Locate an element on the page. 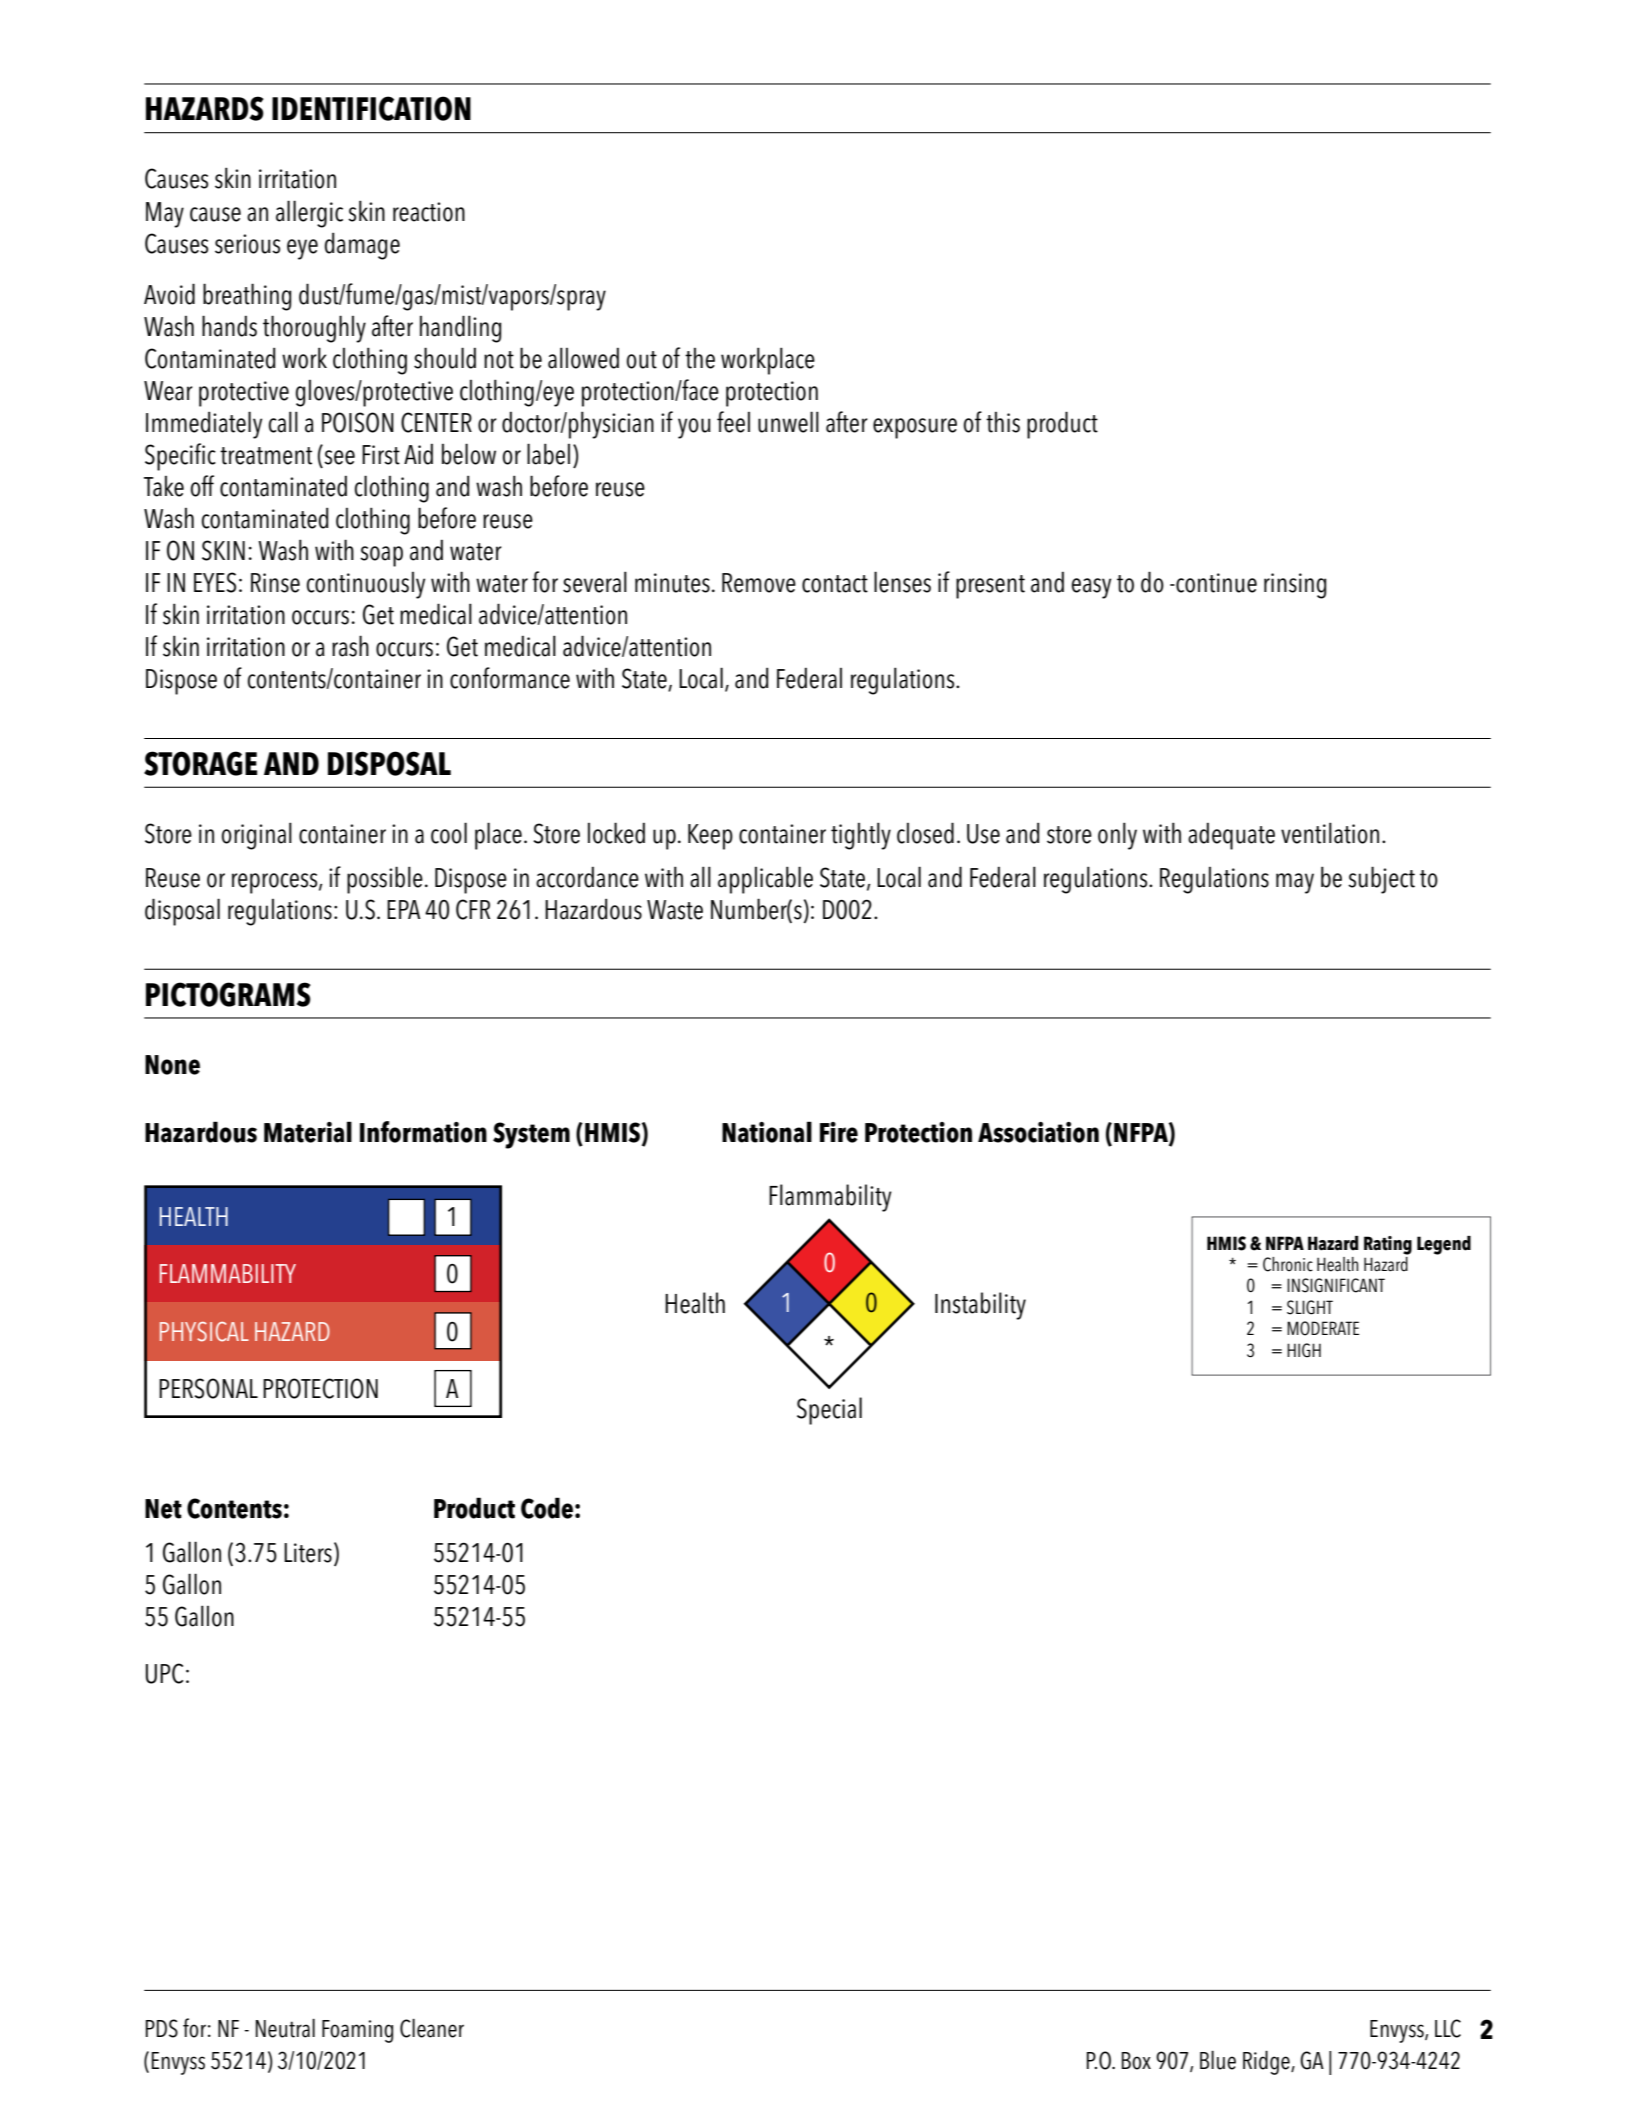 This image has width=1635, height=2115. Special is located at coordinates (829, 1411).
